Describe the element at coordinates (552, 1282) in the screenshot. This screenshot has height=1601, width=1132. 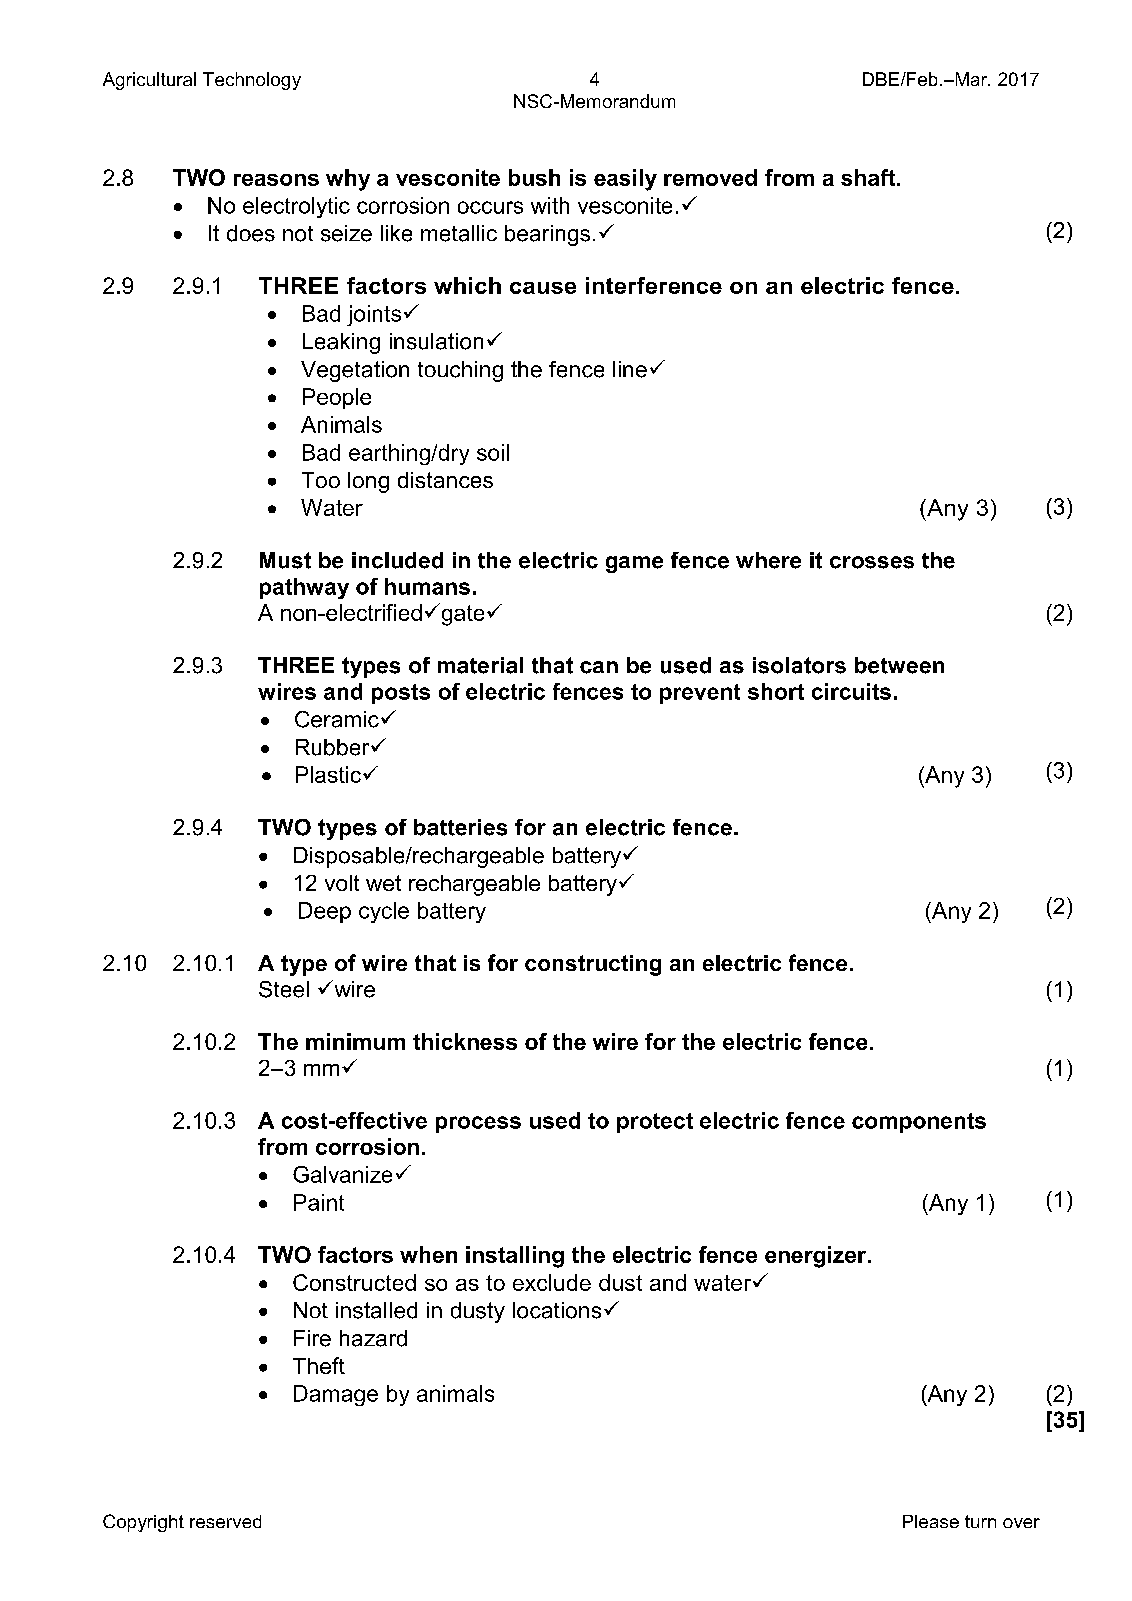
I see `exclude` at that location.
